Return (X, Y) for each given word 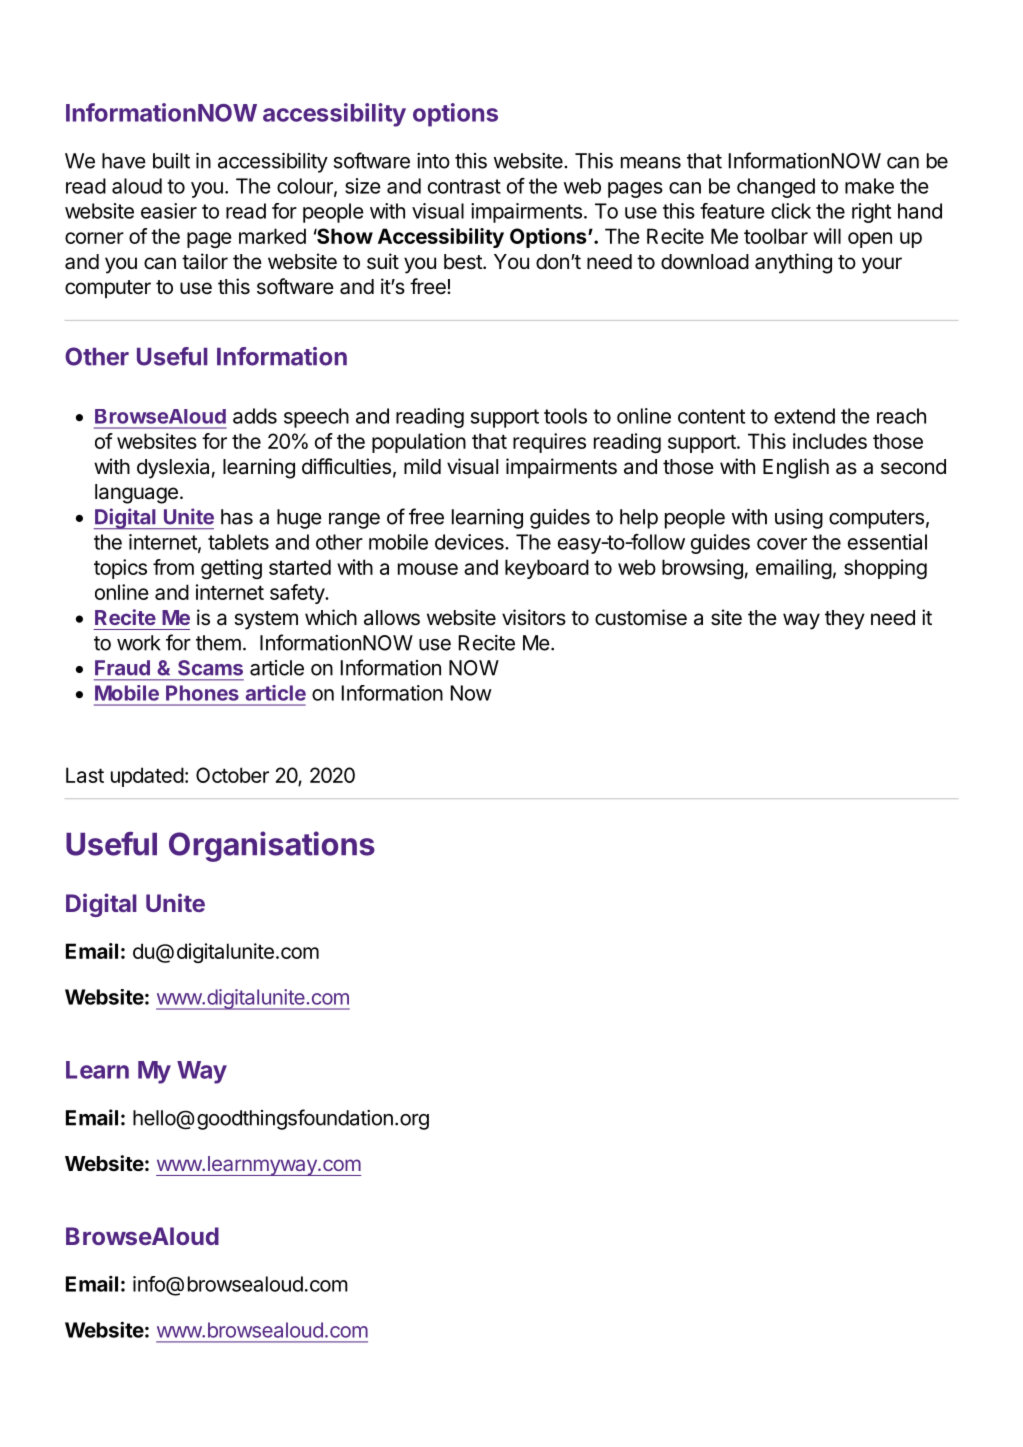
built (171, 161)
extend (804, 416)
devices (470, 542)
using (799, 519)
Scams (210, 668)
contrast (464, 186)
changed (776, 188)
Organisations (272, 846)
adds (255, 416)
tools (565, 416)
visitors (534, 617)
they (845, 620)
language (136, 494)
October (232, 775)
